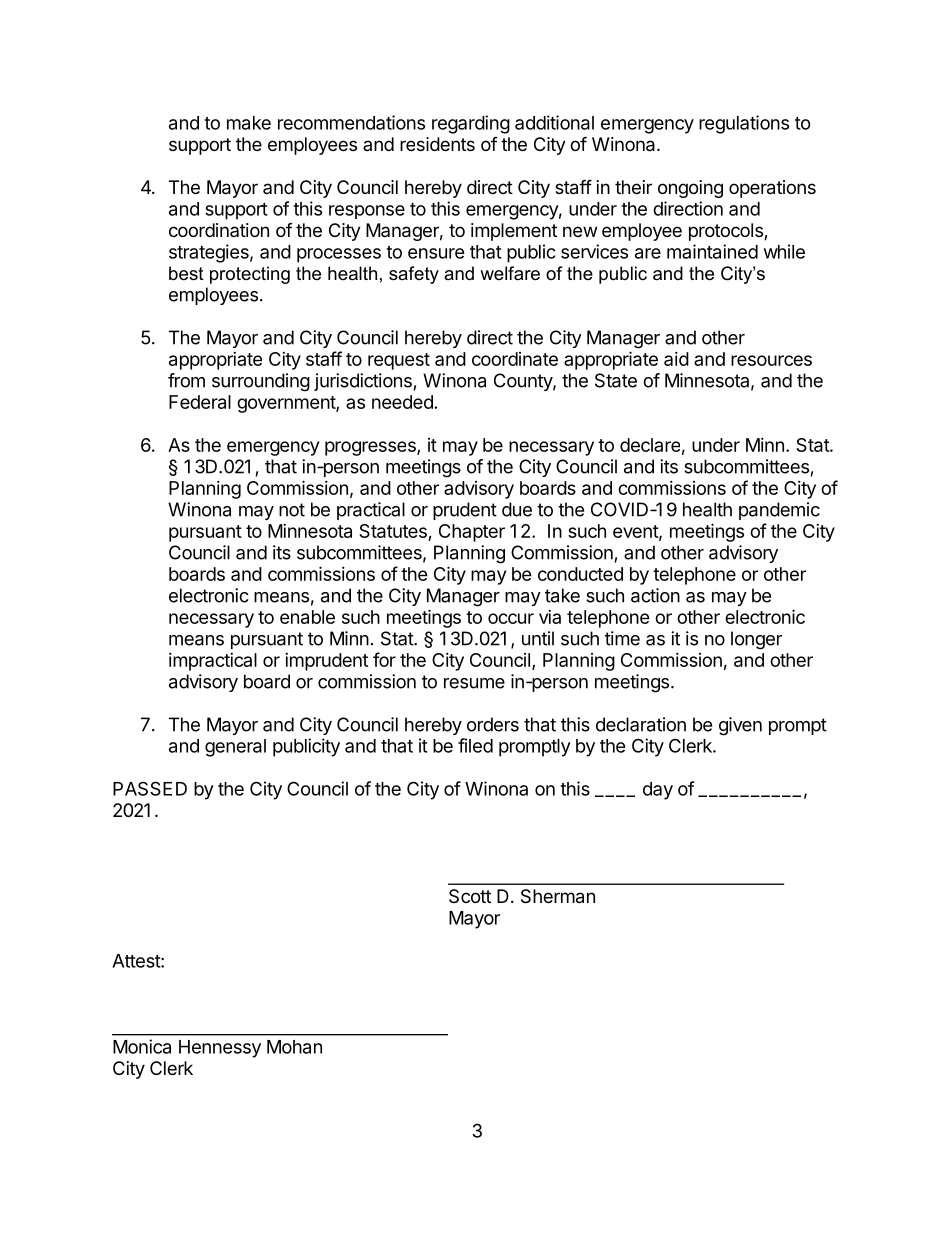 The width and height of the image is (952, 1233). Describe the element at coordinates (655, 595) in the image. I see `action` at that location.
